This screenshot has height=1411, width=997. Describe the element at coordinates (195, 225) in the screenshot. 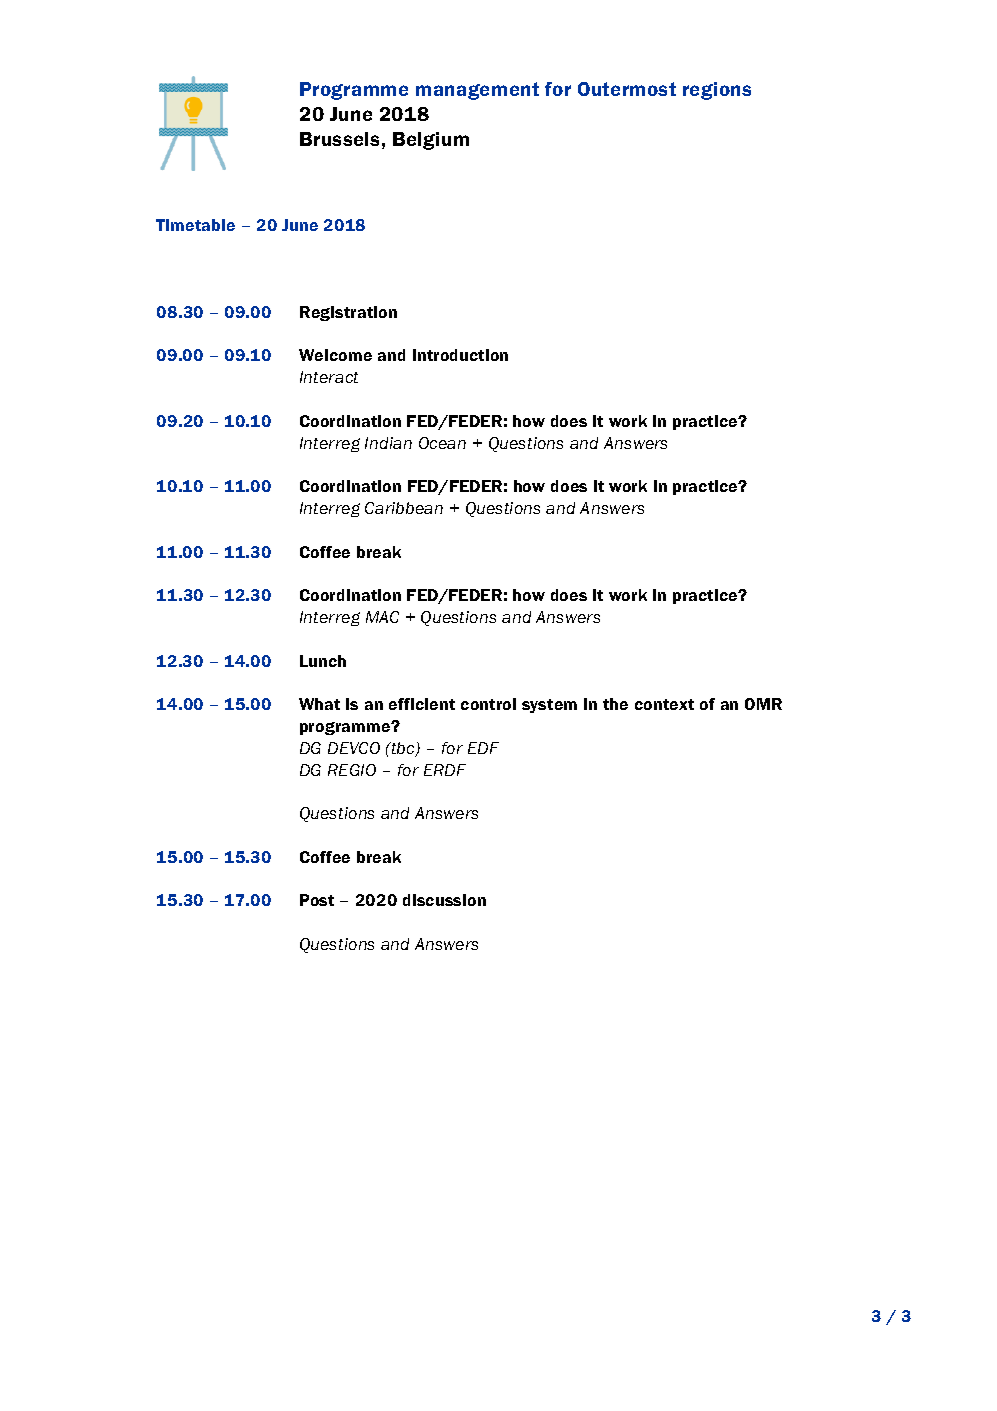

I see `Timetable` at that location.
